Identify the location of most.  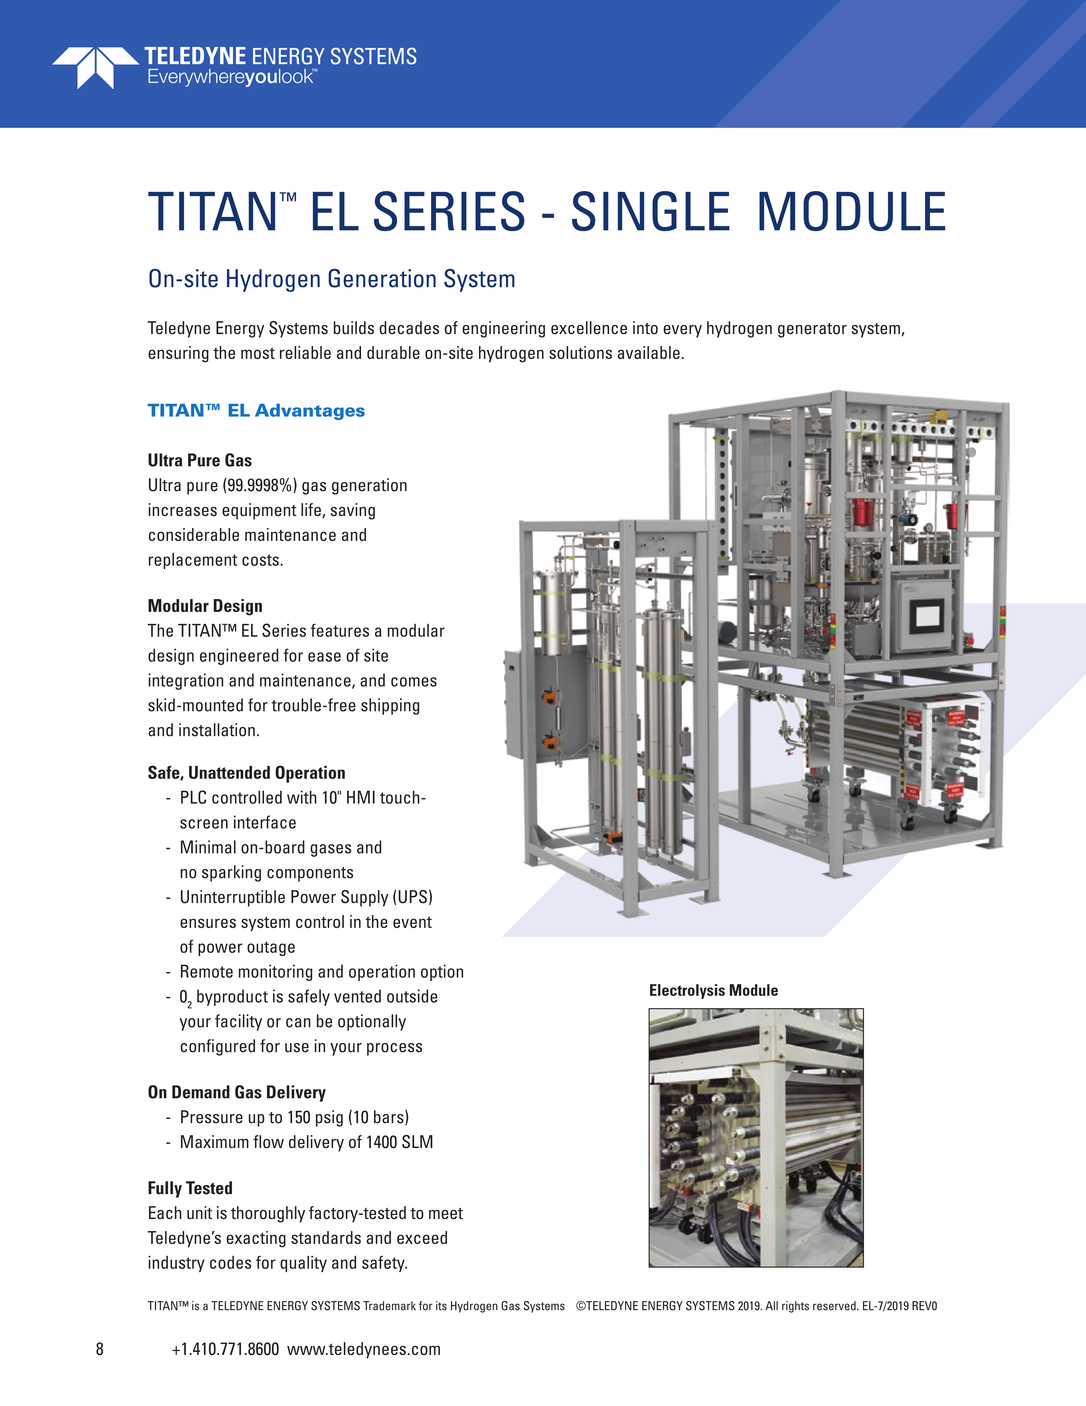
(258, 353).
